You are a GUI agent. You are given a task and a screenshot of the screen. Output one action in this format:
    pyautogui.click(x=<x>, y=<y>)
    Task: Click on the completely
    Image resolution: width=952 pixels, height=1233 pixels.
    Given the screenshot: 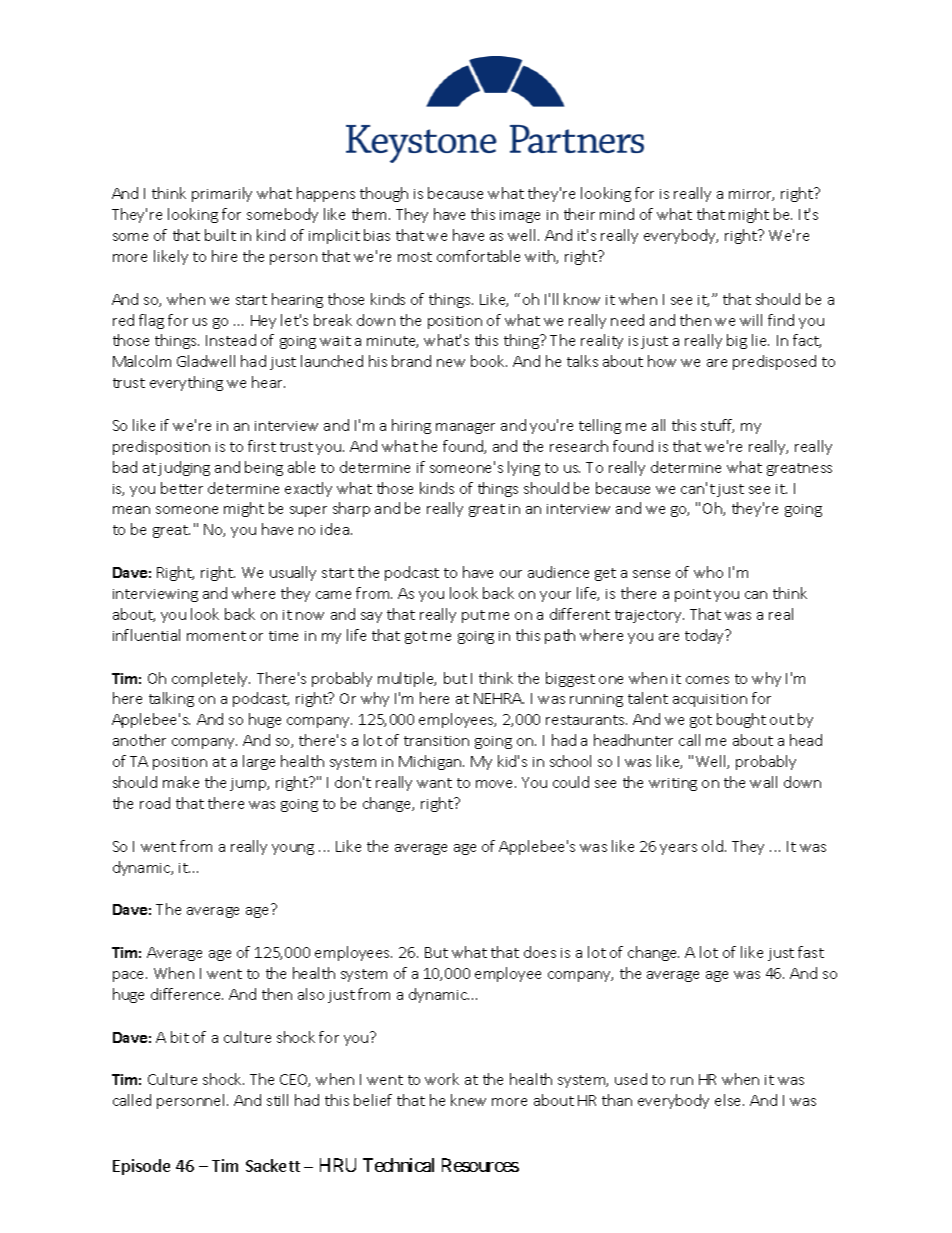 What is the action you would take?
    pyautogui.click(x=211, y=679)
